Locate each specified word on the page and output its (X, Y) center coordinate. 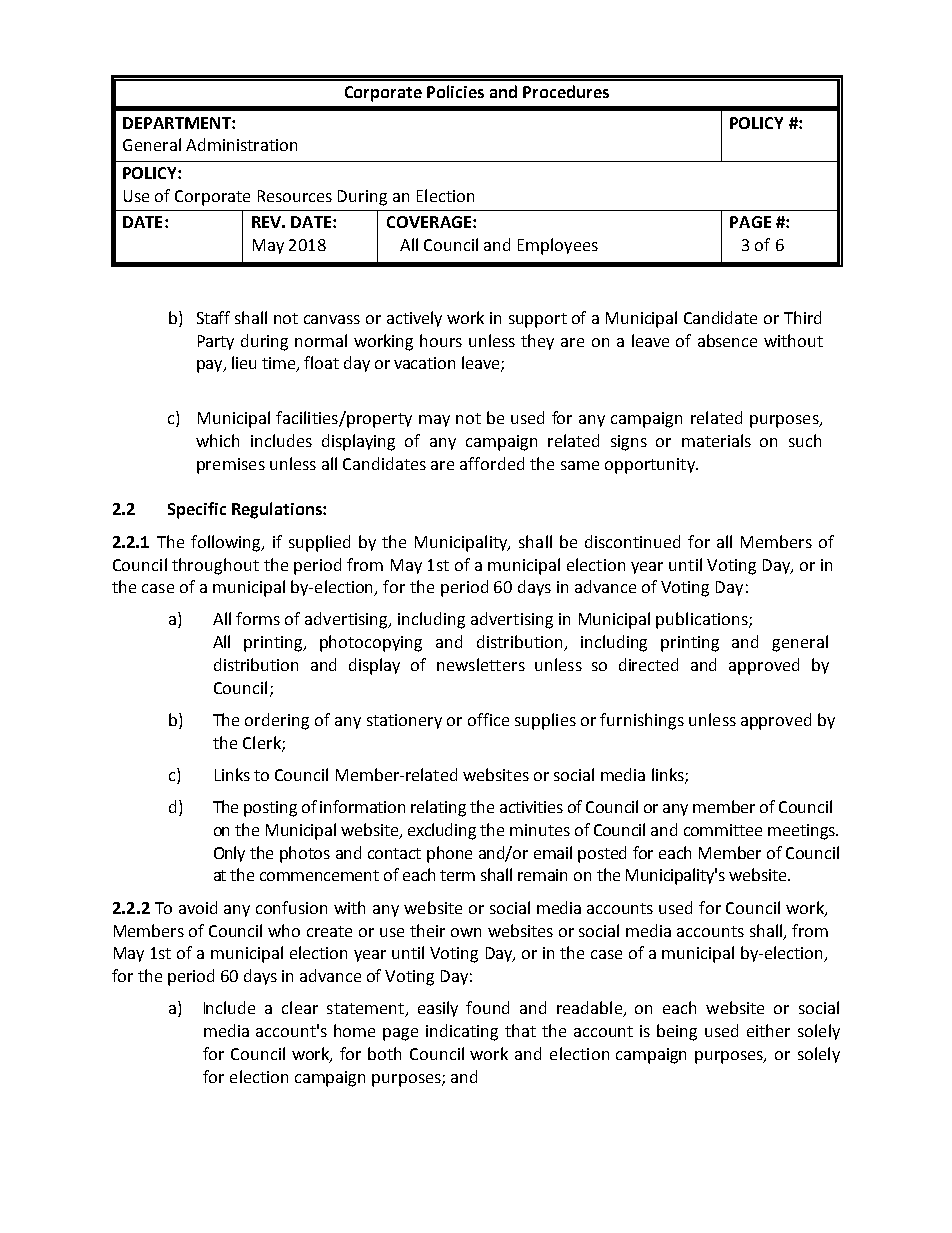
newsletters (481, 664)
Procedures (566, 91)
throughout (215, 566)
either (768, 1030)
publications (703, 620)
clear (300, 1007)
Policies (455, 91)
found (487, 1007)
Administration (241, 144)
